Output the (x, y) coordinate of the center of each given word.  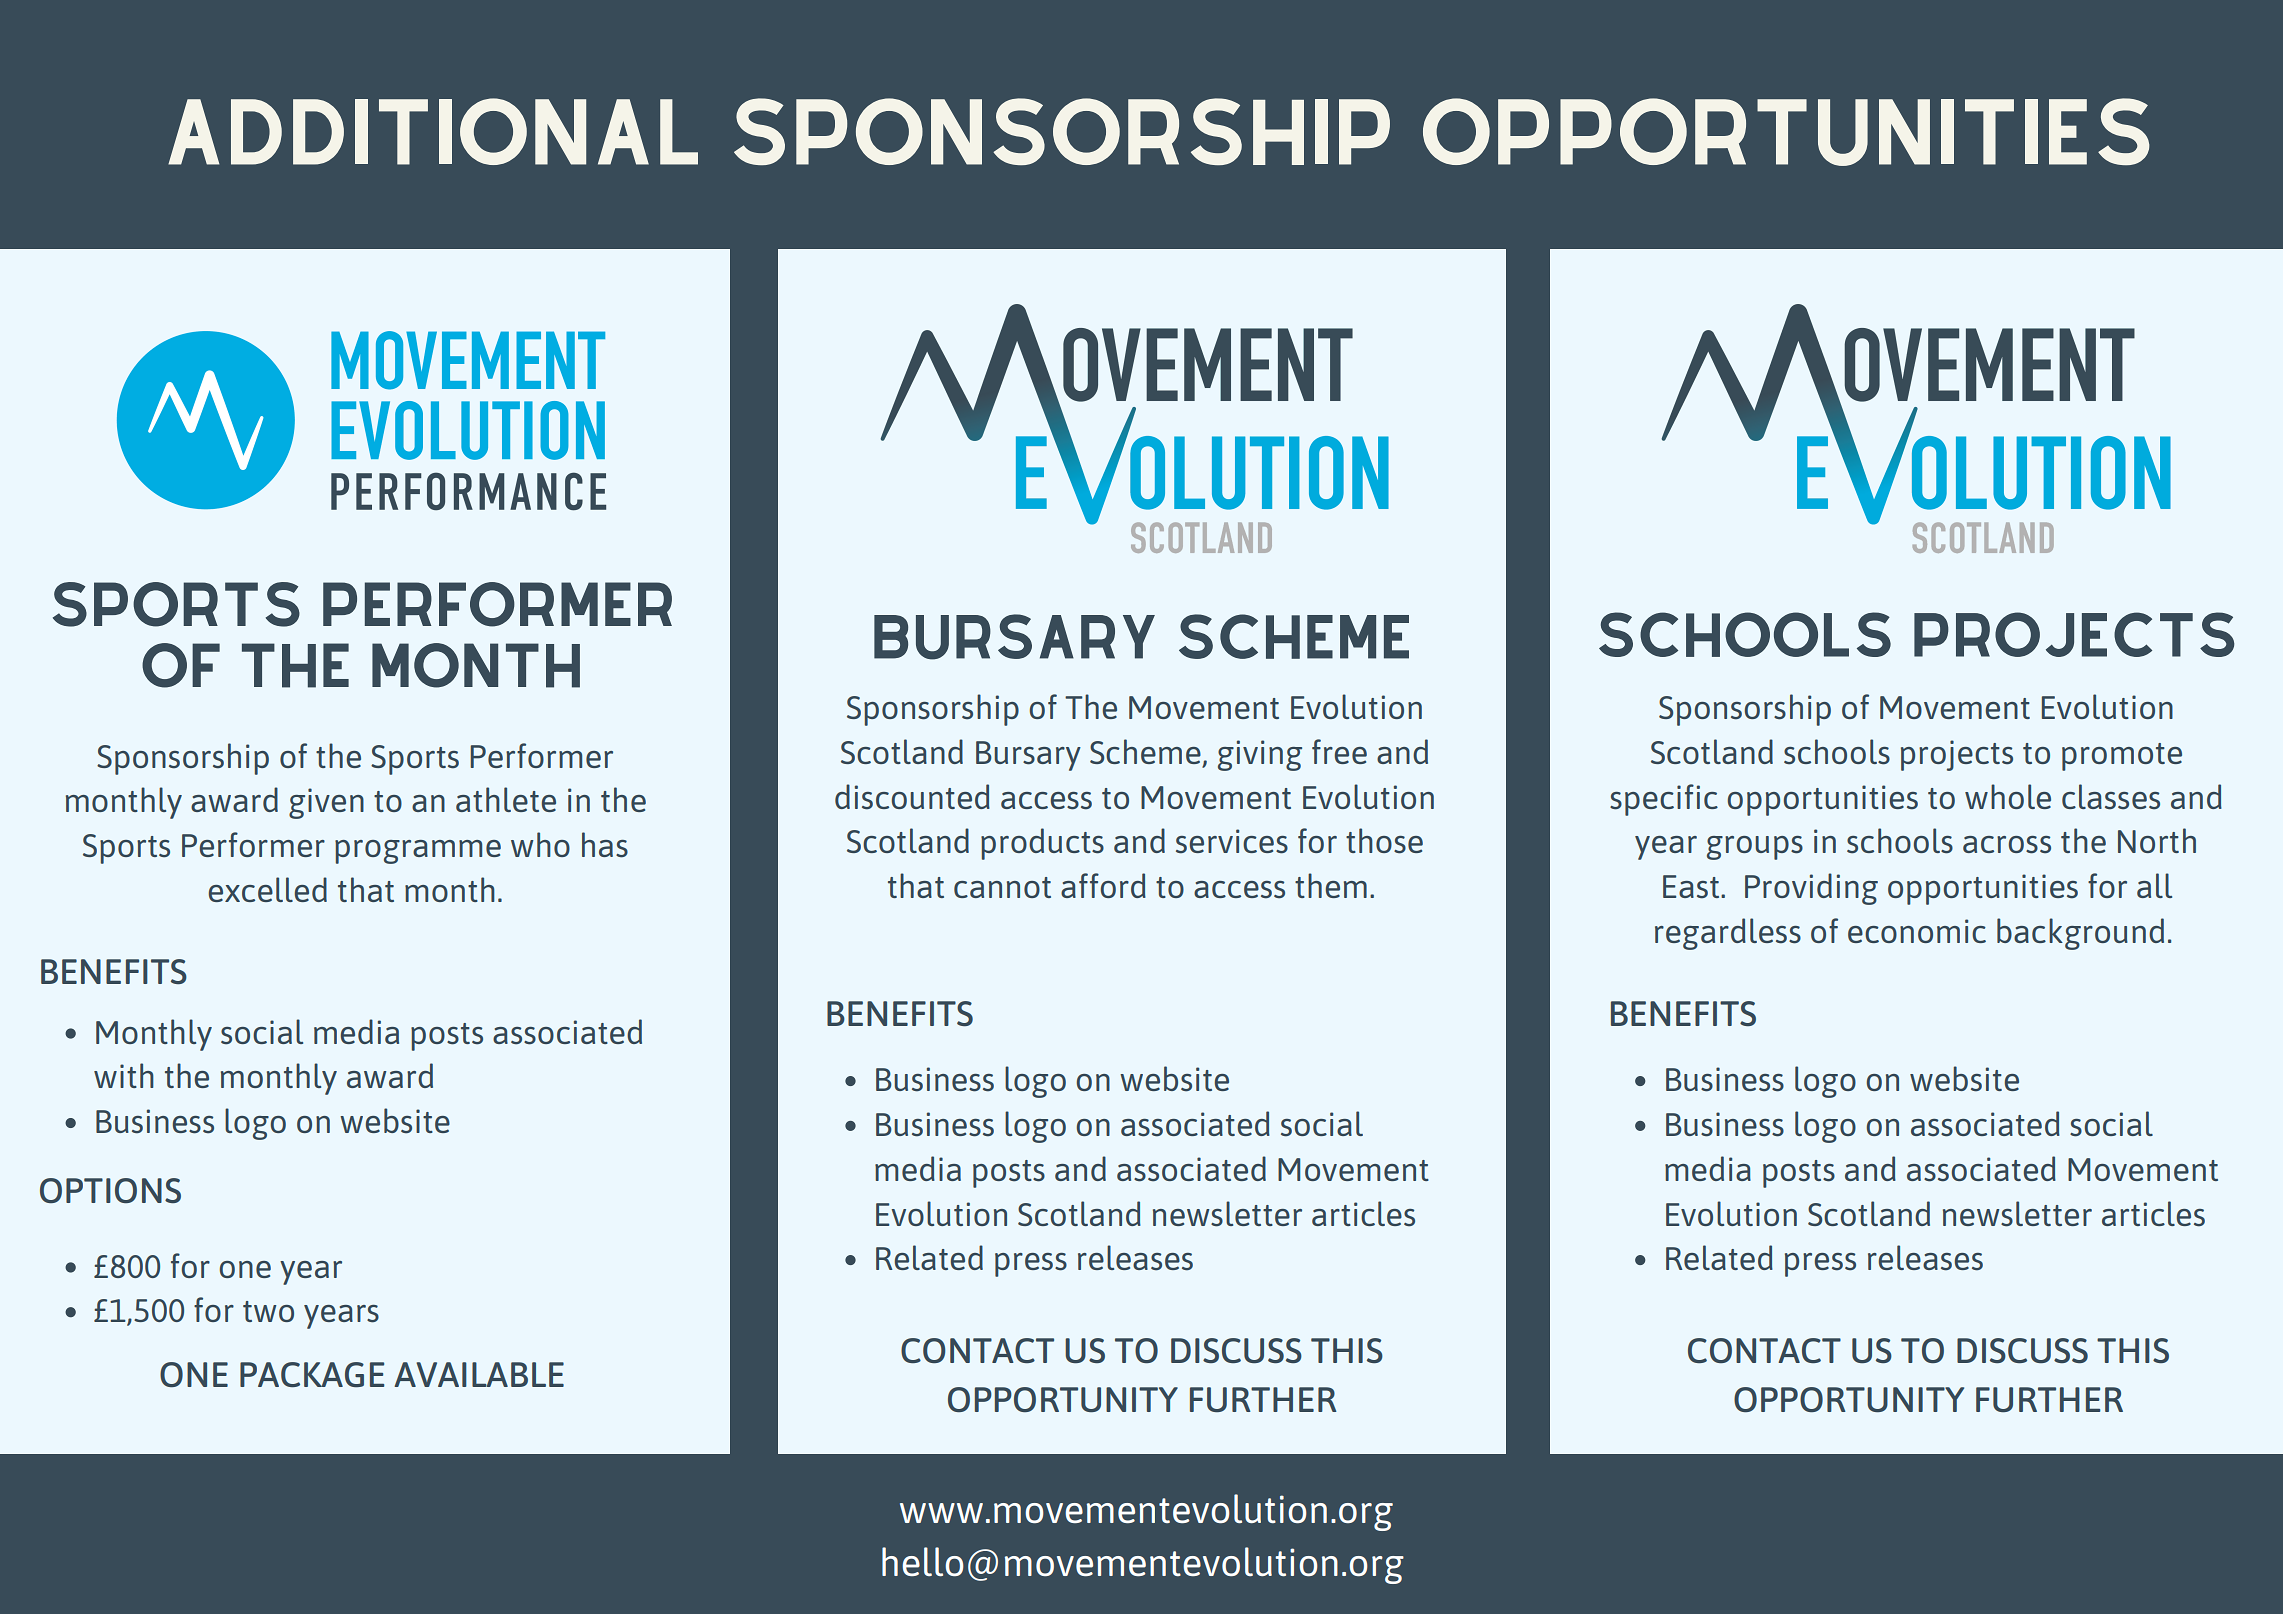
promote (2122, 757)
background (2080, 934)
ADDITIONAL (433, 131)
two (268, 1311)
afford (1103, 885)
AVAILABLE (479, 1374)
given (326, 803)
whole (2008, 796)
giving (1260, 755)
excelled (267, 889)
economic (1917, 931)
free (1339, 751)
